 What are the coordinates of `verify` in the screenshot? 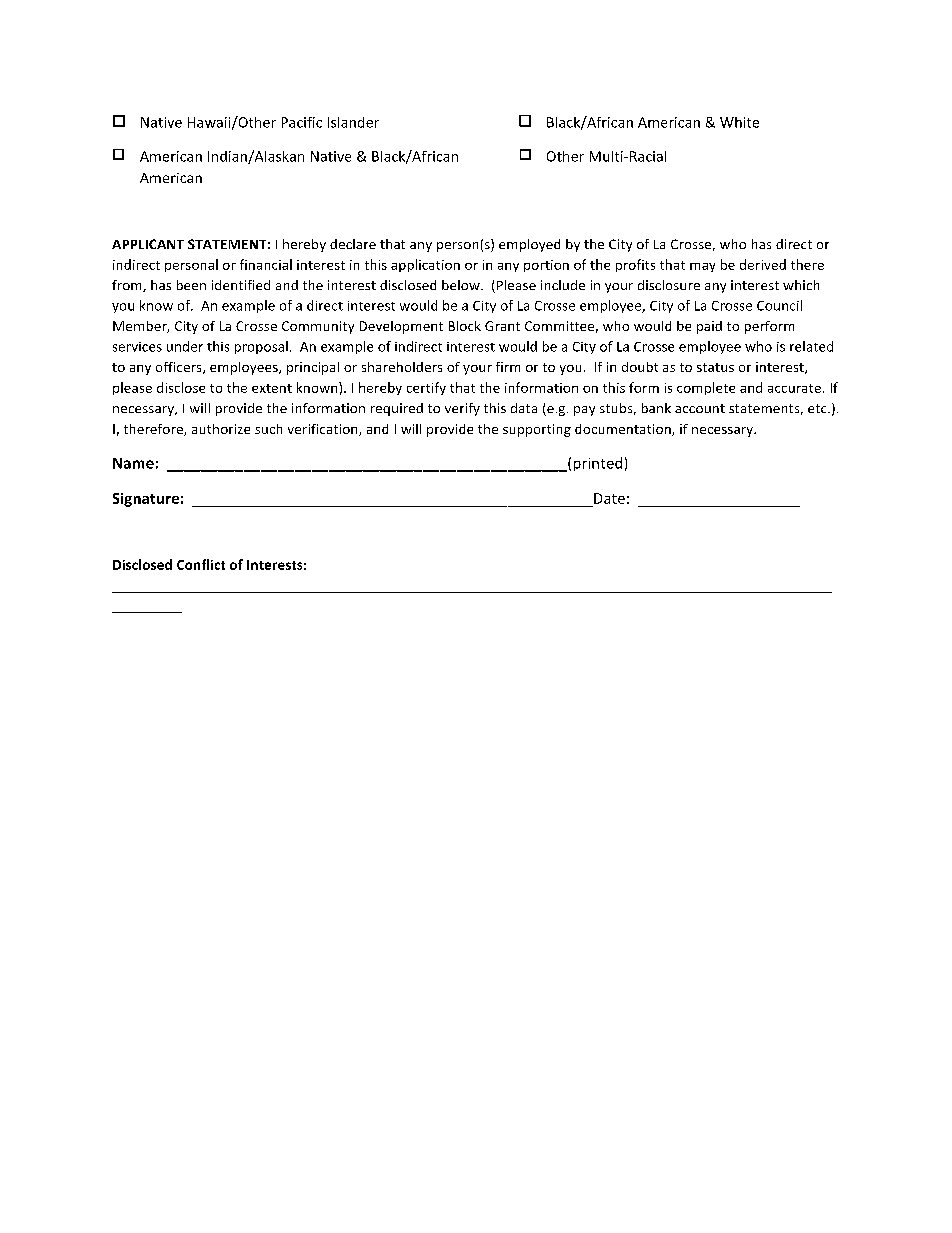 It's located at (462, 409).
